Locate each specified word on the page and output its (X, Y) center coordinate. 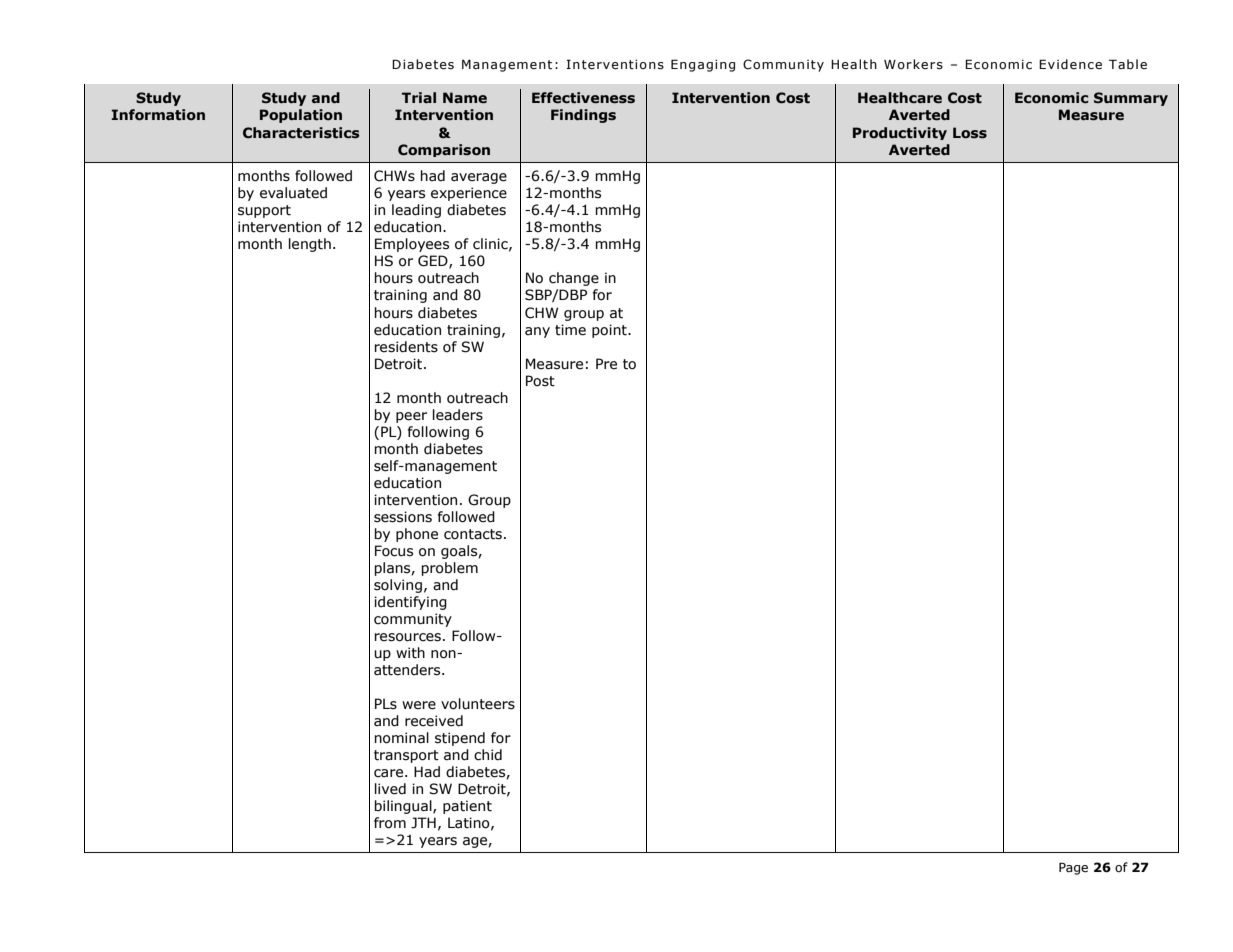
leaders (458, 415)
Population (301, 116)
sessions (403, 517)
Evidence (1070, 64)
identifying (410, 603)
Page (1073, 868)
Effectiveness (583, 98)
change (574, 279)
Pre (606, 364)
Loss (970, 133)
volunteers (478, 704)
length (310, 245)
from (390, 823)
